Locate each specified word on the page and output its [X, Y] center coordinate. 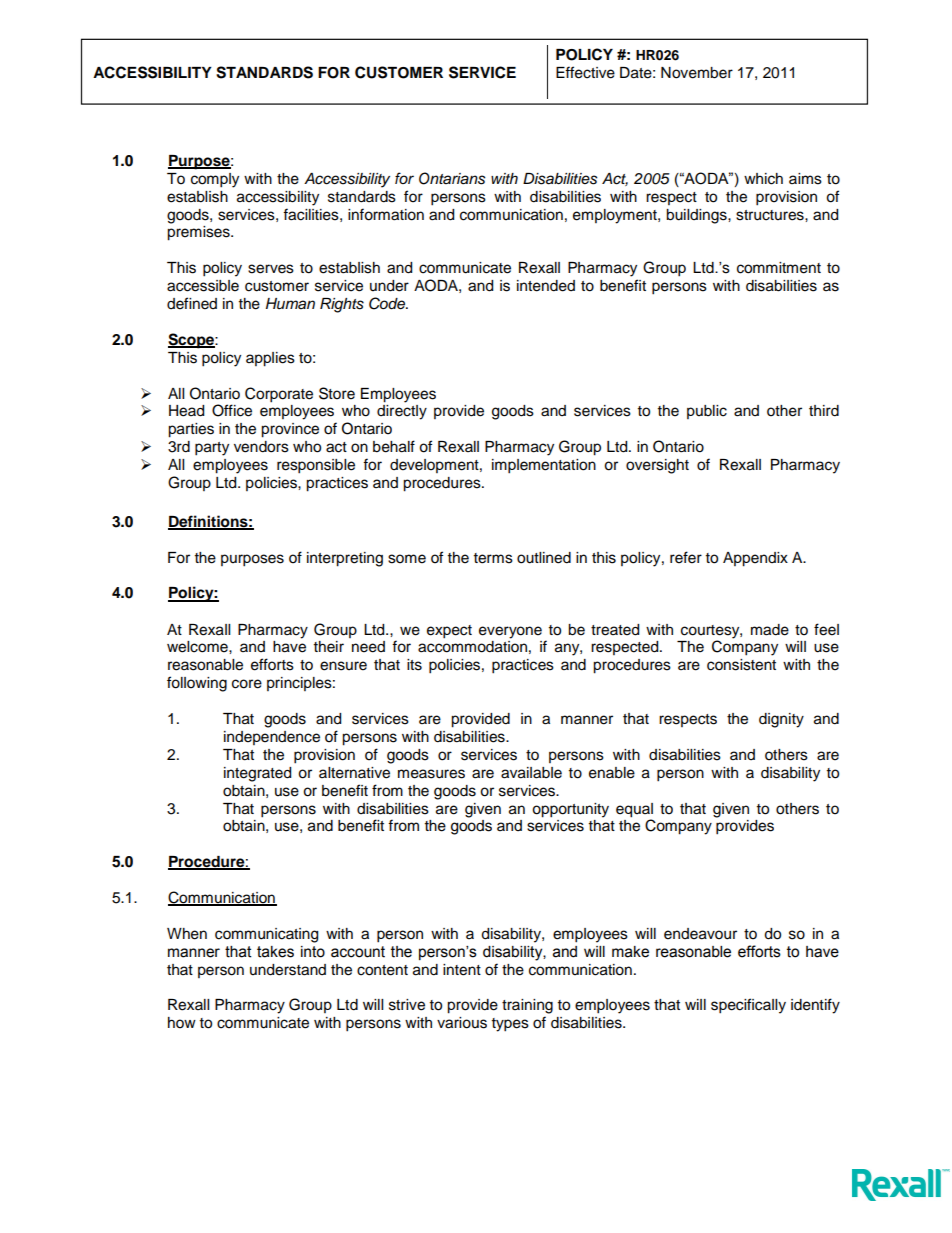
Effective [585, 72]
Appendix [755, 559]
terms [493, 558]
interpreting [345, 559]
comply [215, 180]
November [697, 73]
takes [275, 952]
